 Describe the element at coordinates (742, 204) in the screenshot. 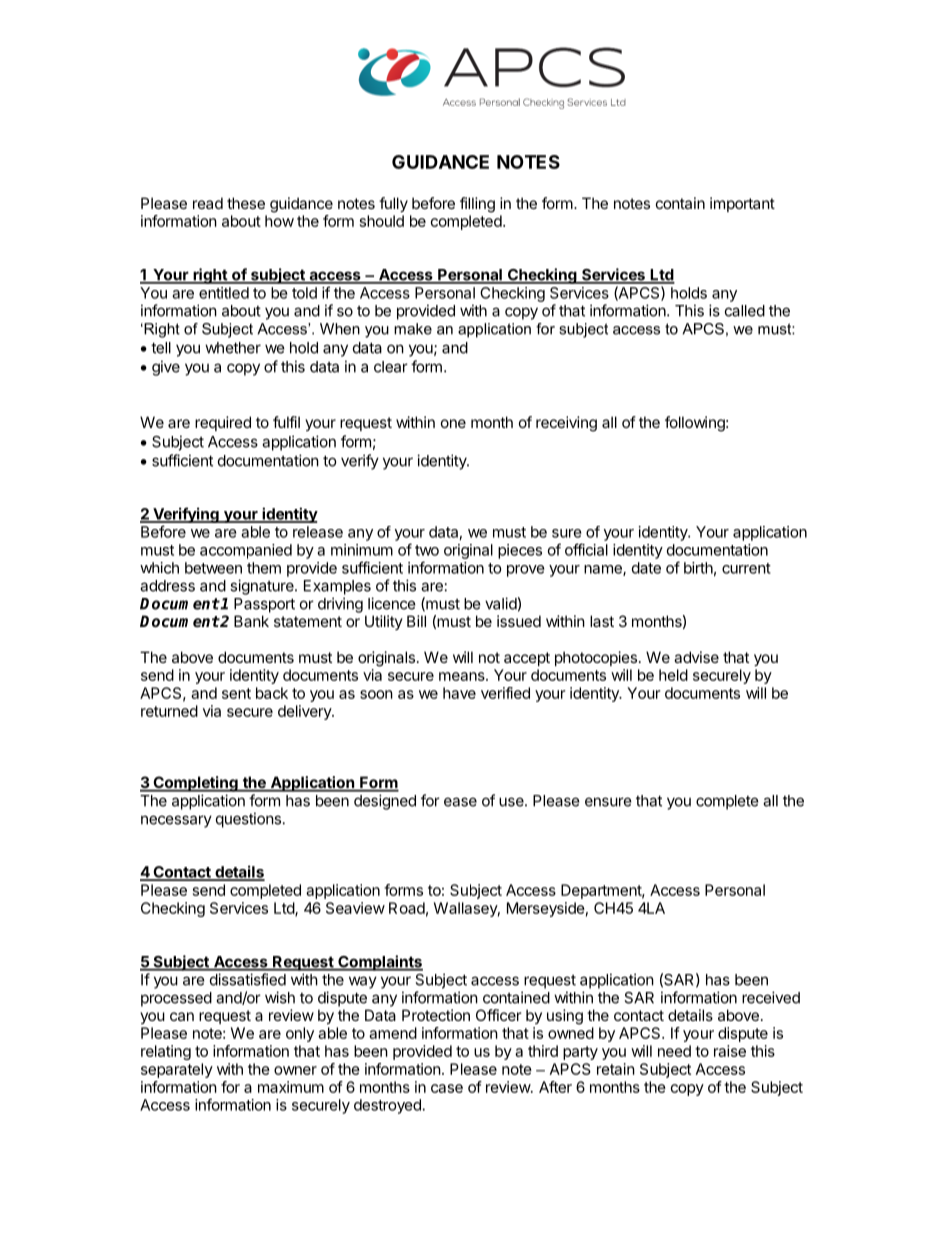

I see `important` at that location.
